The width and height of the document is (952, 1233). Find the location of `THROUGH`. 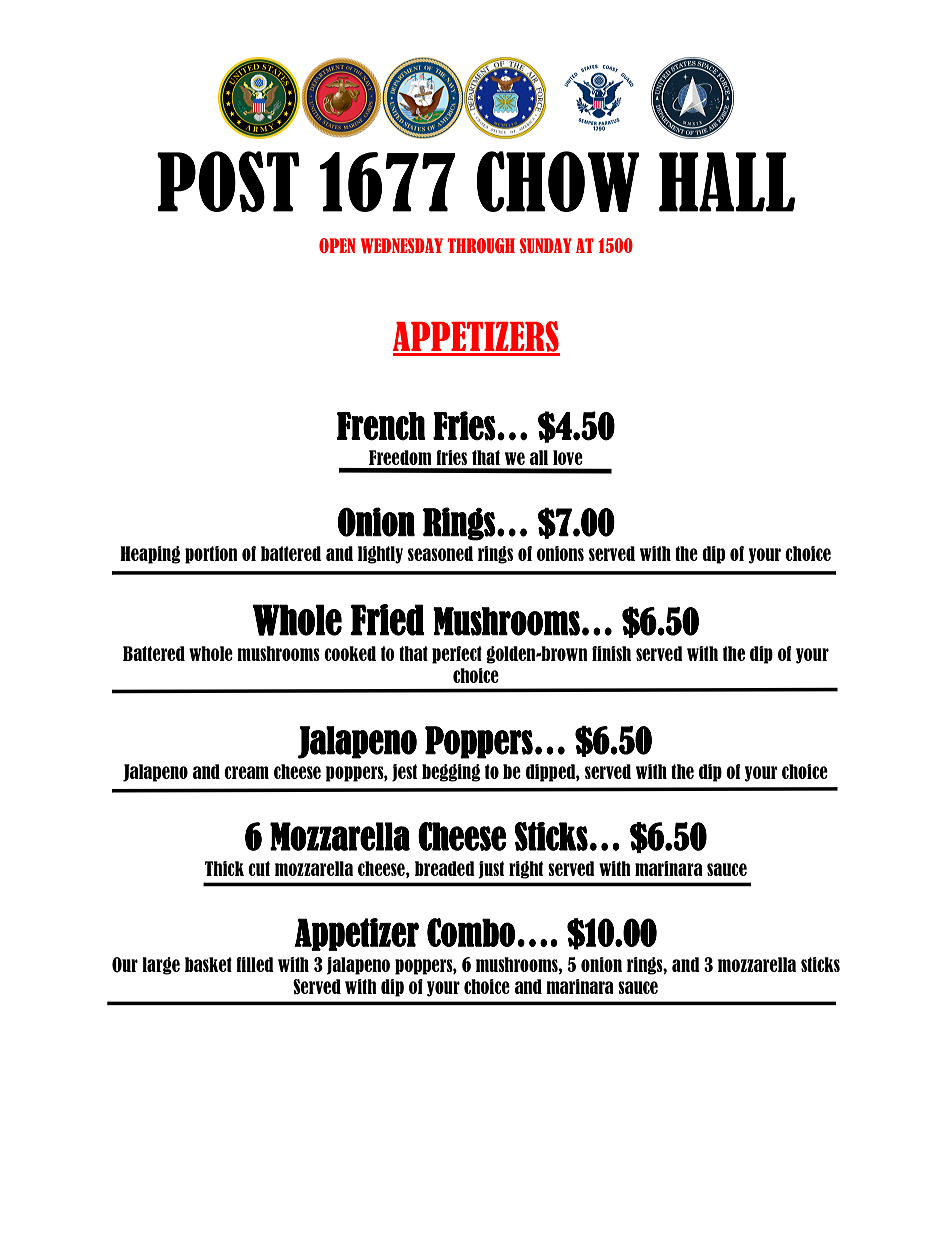

THROUGH is located at coordinates (481, 246).
